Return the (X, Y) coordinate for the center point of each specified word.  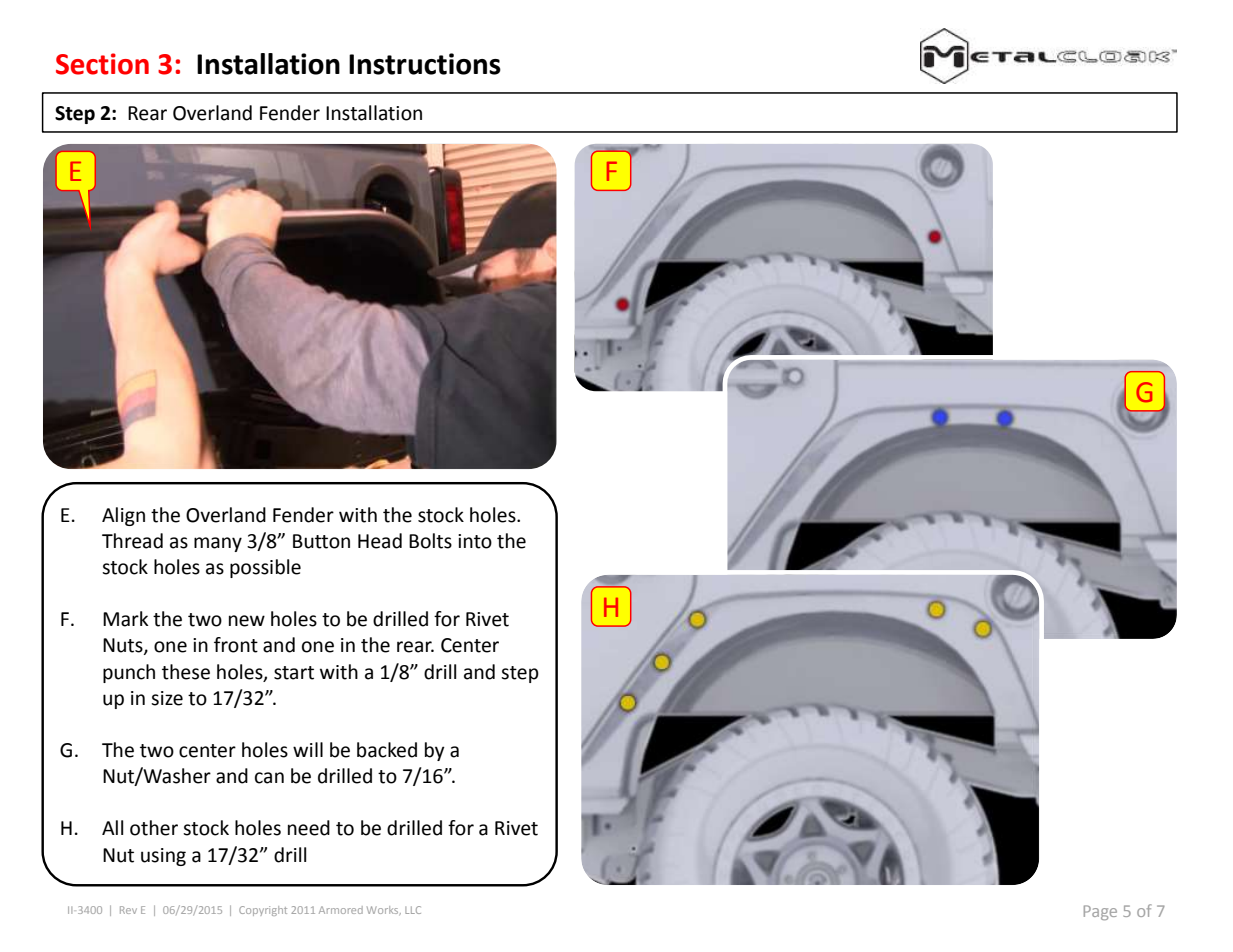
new (247, 621)
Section (102, 64)
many (218, 544)
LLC (413, 910)
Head (380, 541)
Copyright (263, 911)
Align (123, 516)
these (186, 672)
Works (384, 910)
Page (1100, 912)
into (475, 541)
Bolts (430, 541)
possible (265, 568)
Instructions (425, 64)
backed (387, 750)
